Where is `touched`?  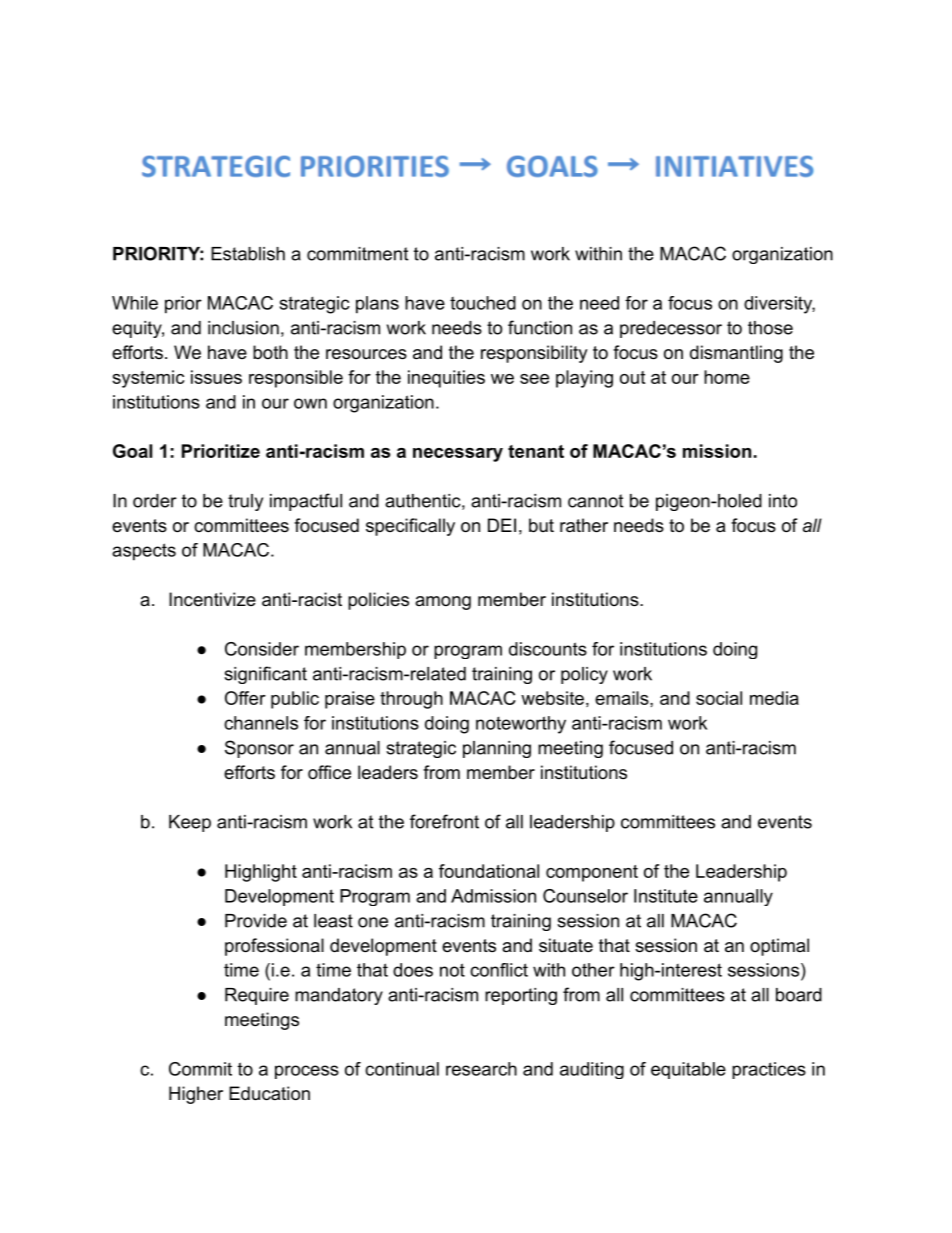 touched is located at coordinates (483, 303).
